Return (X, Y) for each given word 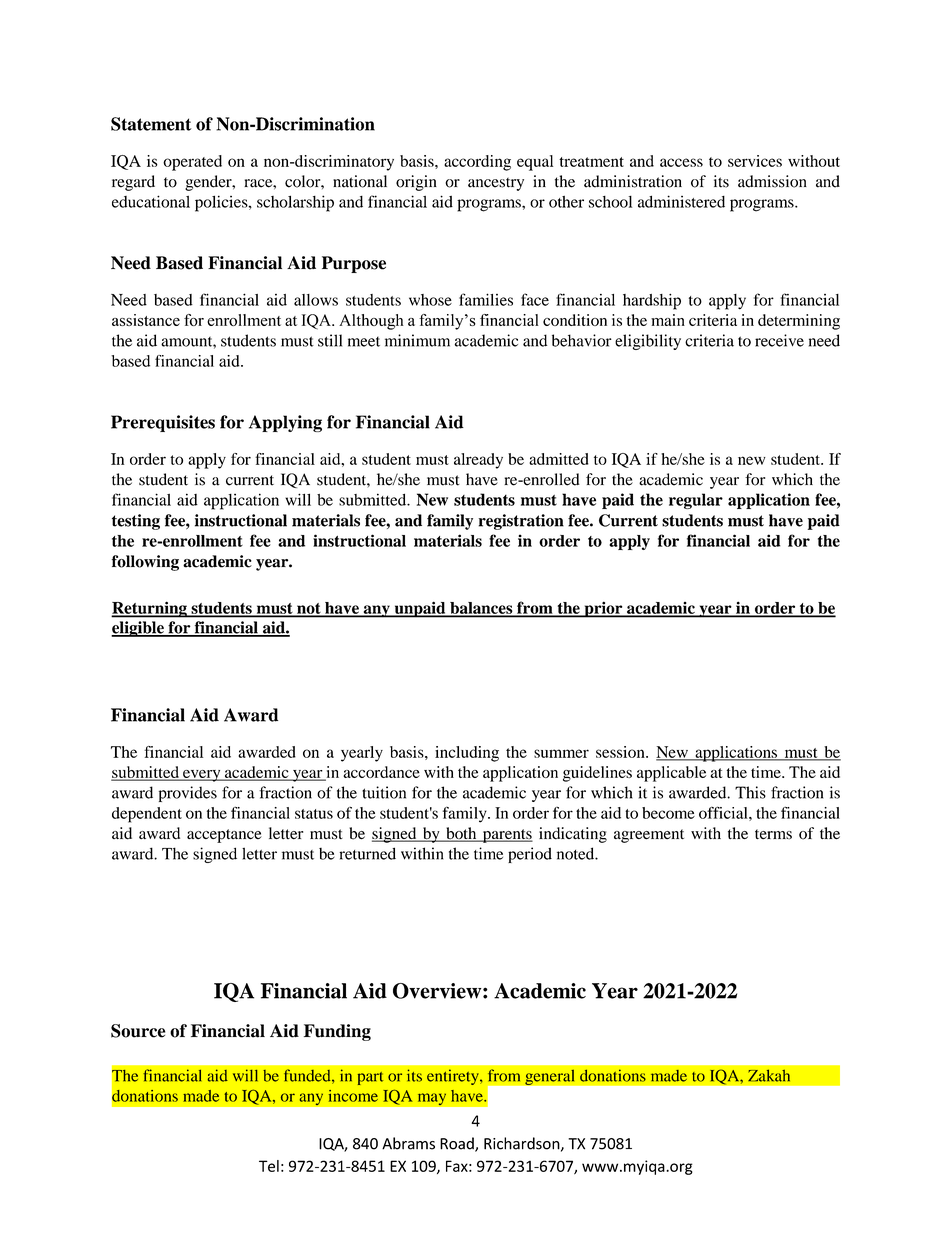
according (477, 163)
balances (481, 609)
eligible (138, 629)
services (755, 161)
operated (192, 163)
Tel (269, 1166)
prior (603, 609)
